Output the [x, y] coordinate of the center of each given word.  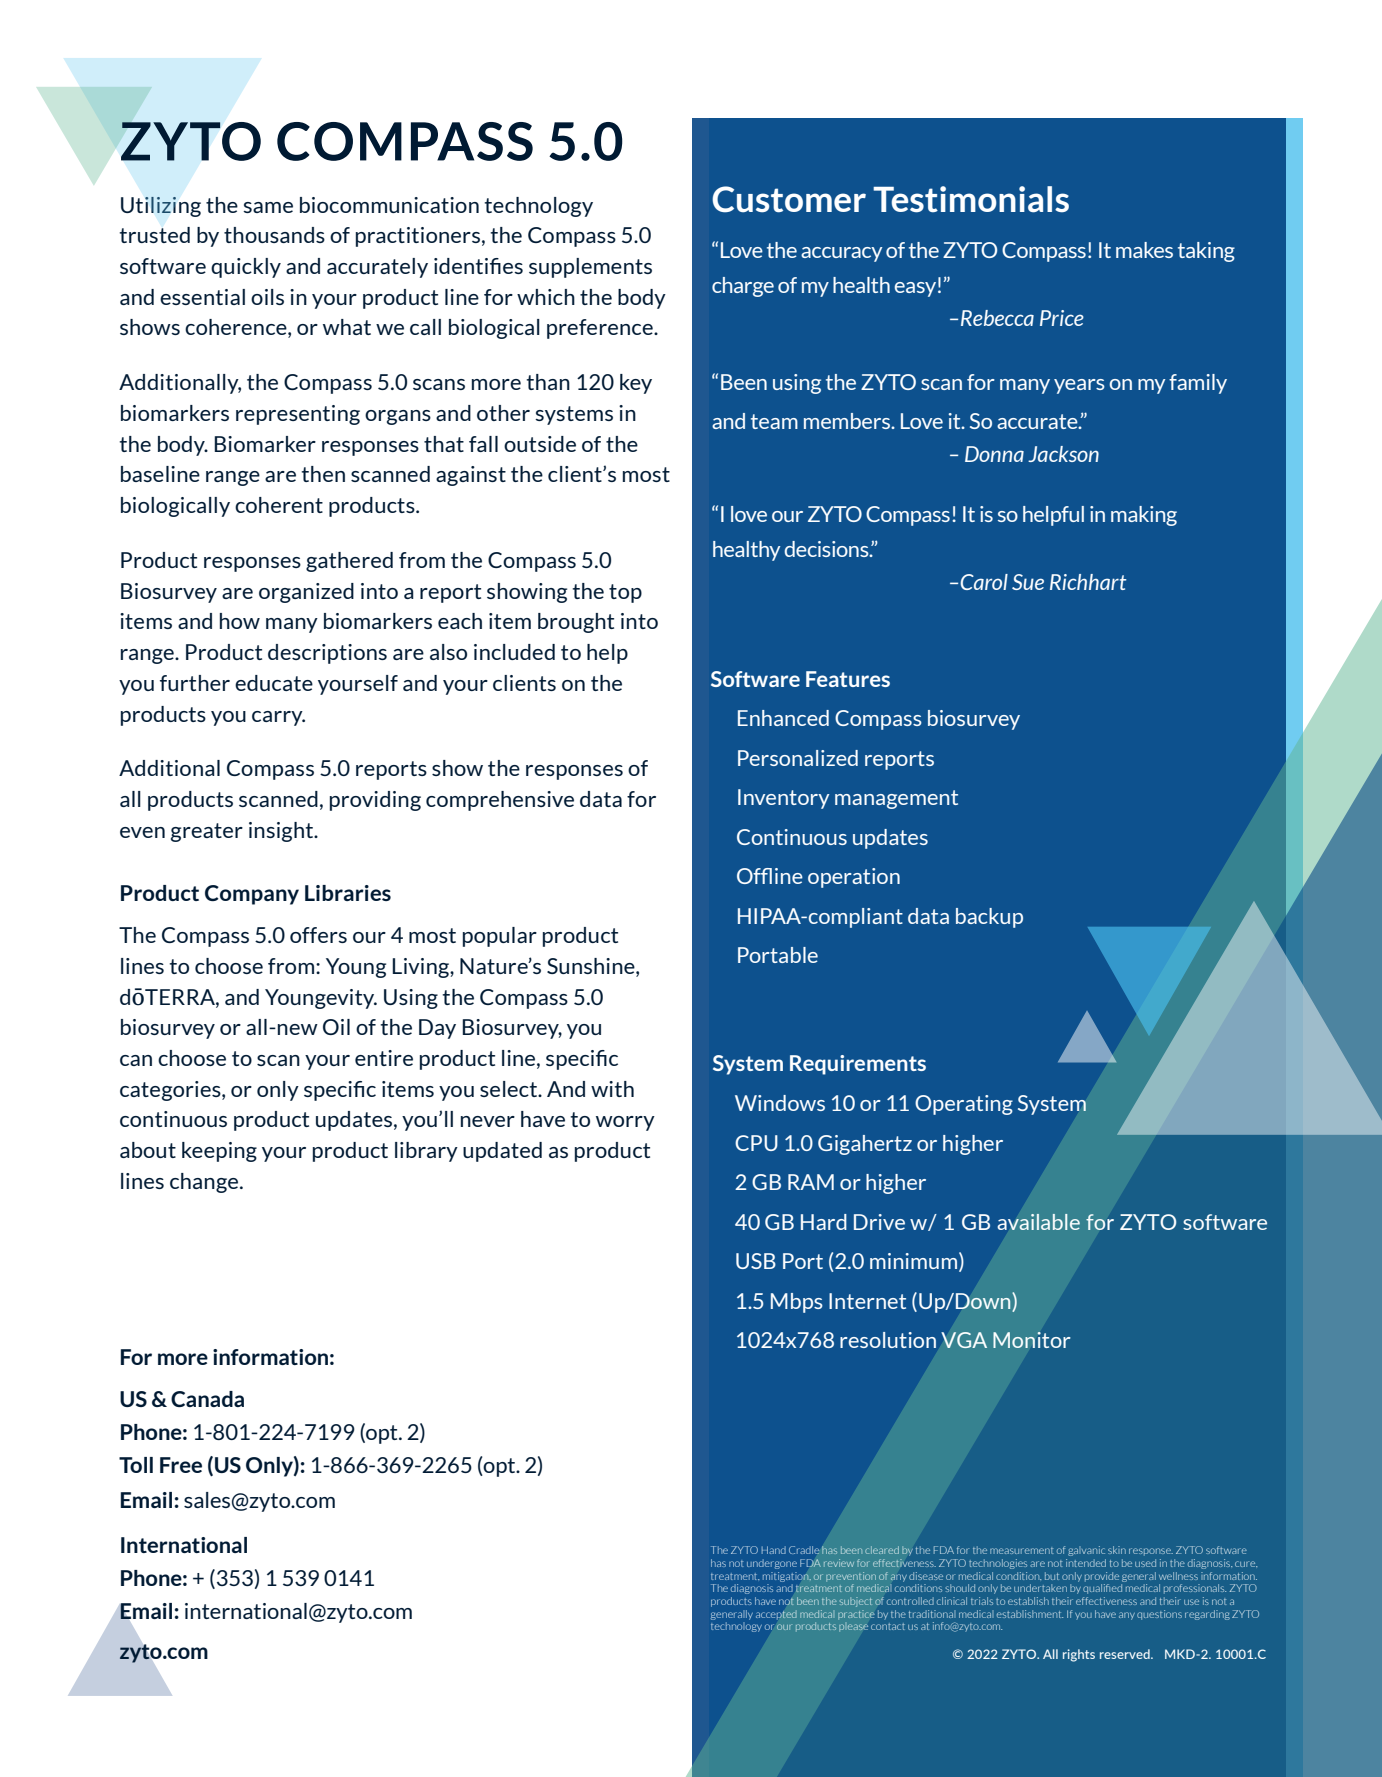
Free [181, 1465]
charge [743, 287]
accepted [776, 1615]
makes [1144, 250]
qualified [1102, 1589]
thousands [274, 235]
